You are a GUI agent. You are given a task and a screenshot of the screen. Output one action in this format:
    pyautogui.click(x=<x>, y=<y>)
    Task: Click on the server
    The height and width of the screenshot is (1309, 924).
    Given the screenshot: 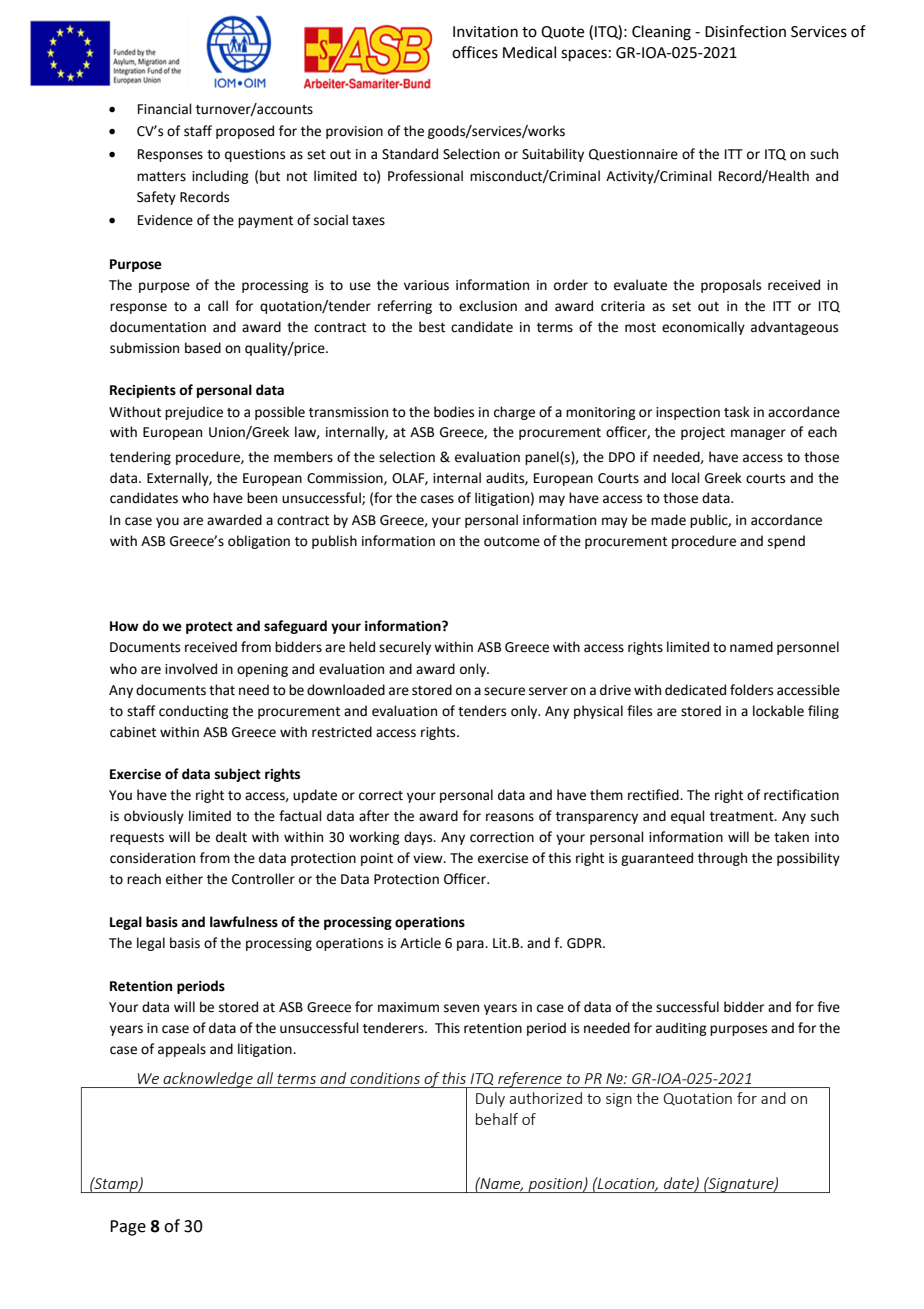 What is the action you would take?
    pyautogui.click(x=548, y=691)
